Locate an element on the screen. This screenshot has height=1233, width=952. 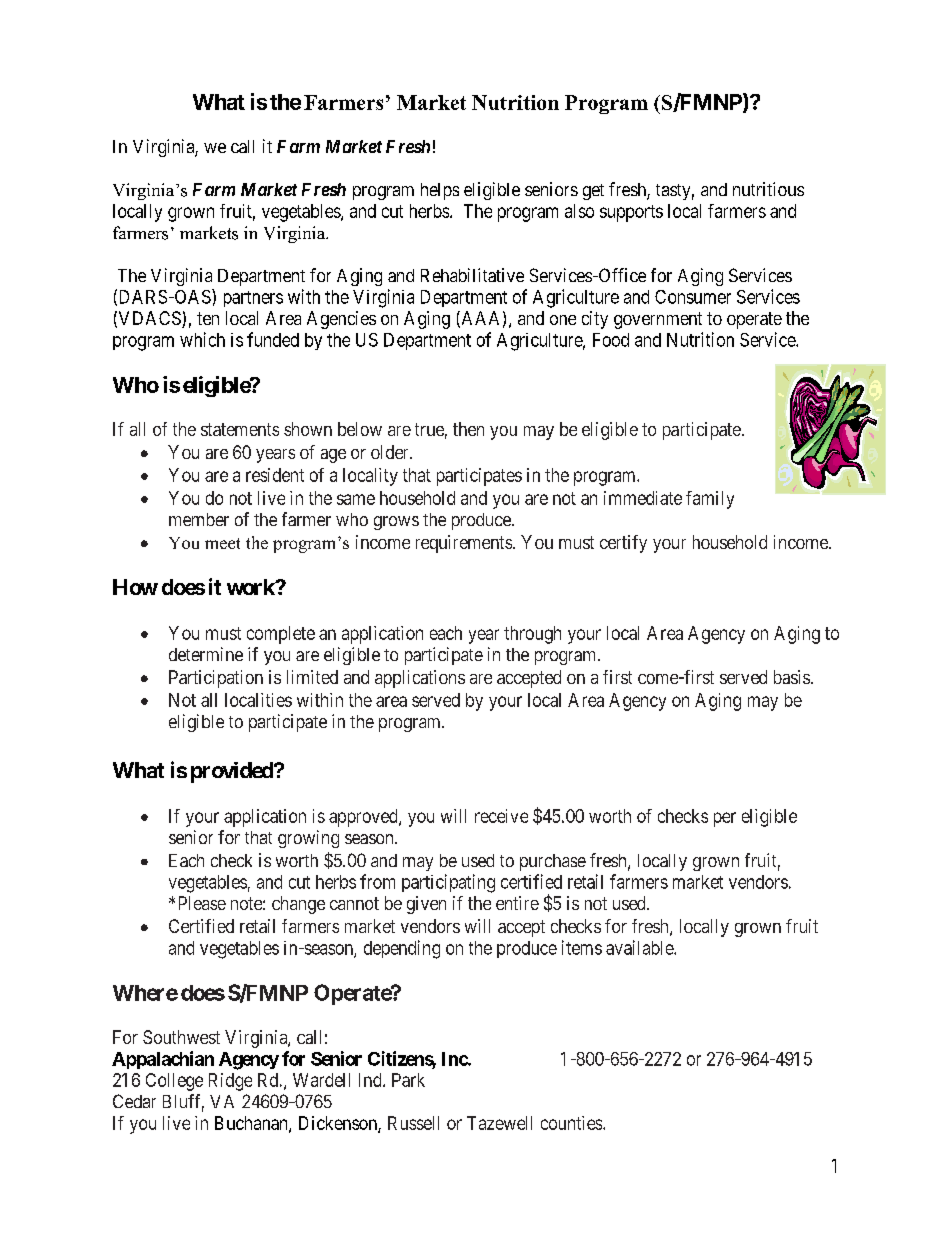
nutritious is located at coordinates (768, 189).
